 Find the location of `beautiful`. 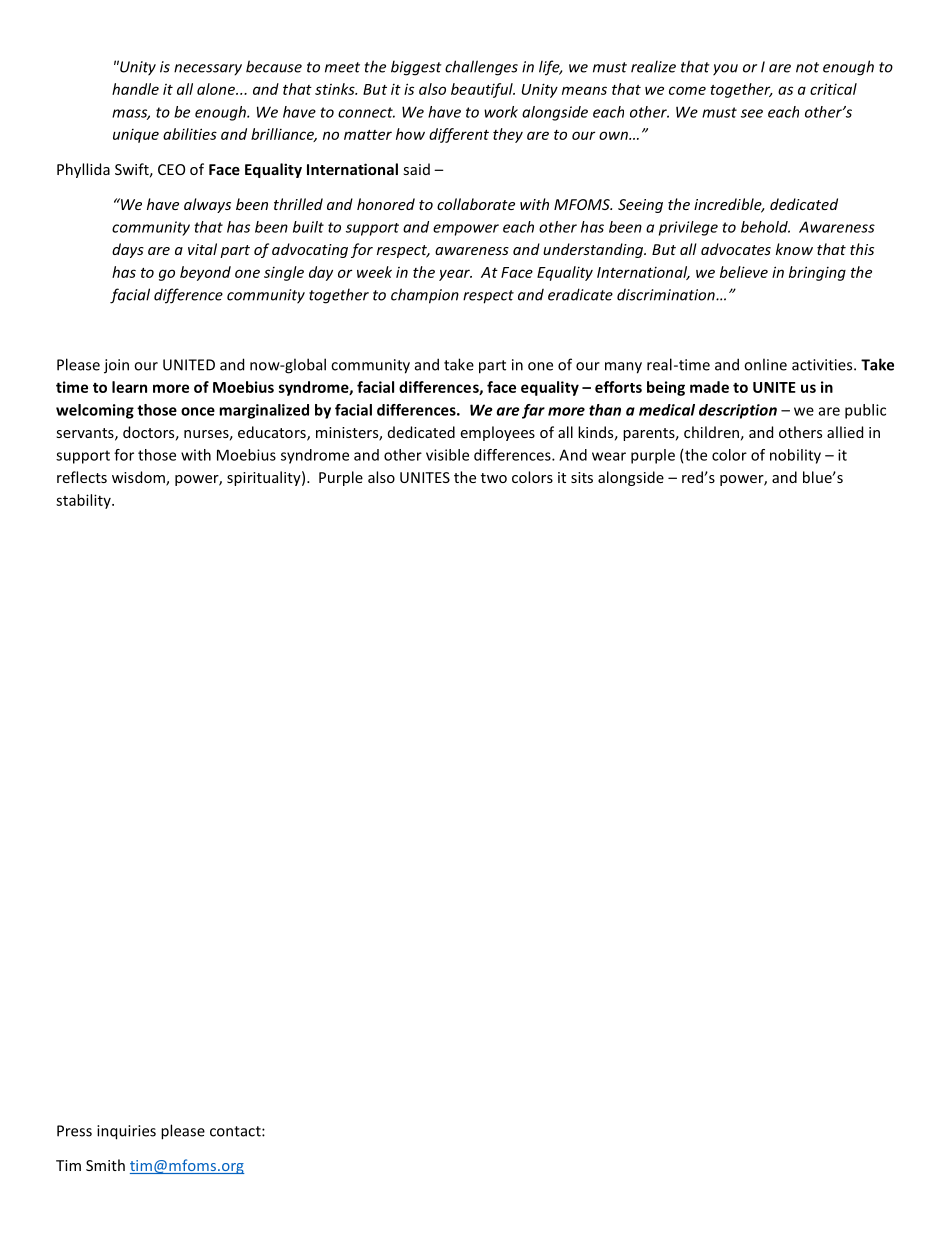

beautiful is located at coordinates (483, 90).
